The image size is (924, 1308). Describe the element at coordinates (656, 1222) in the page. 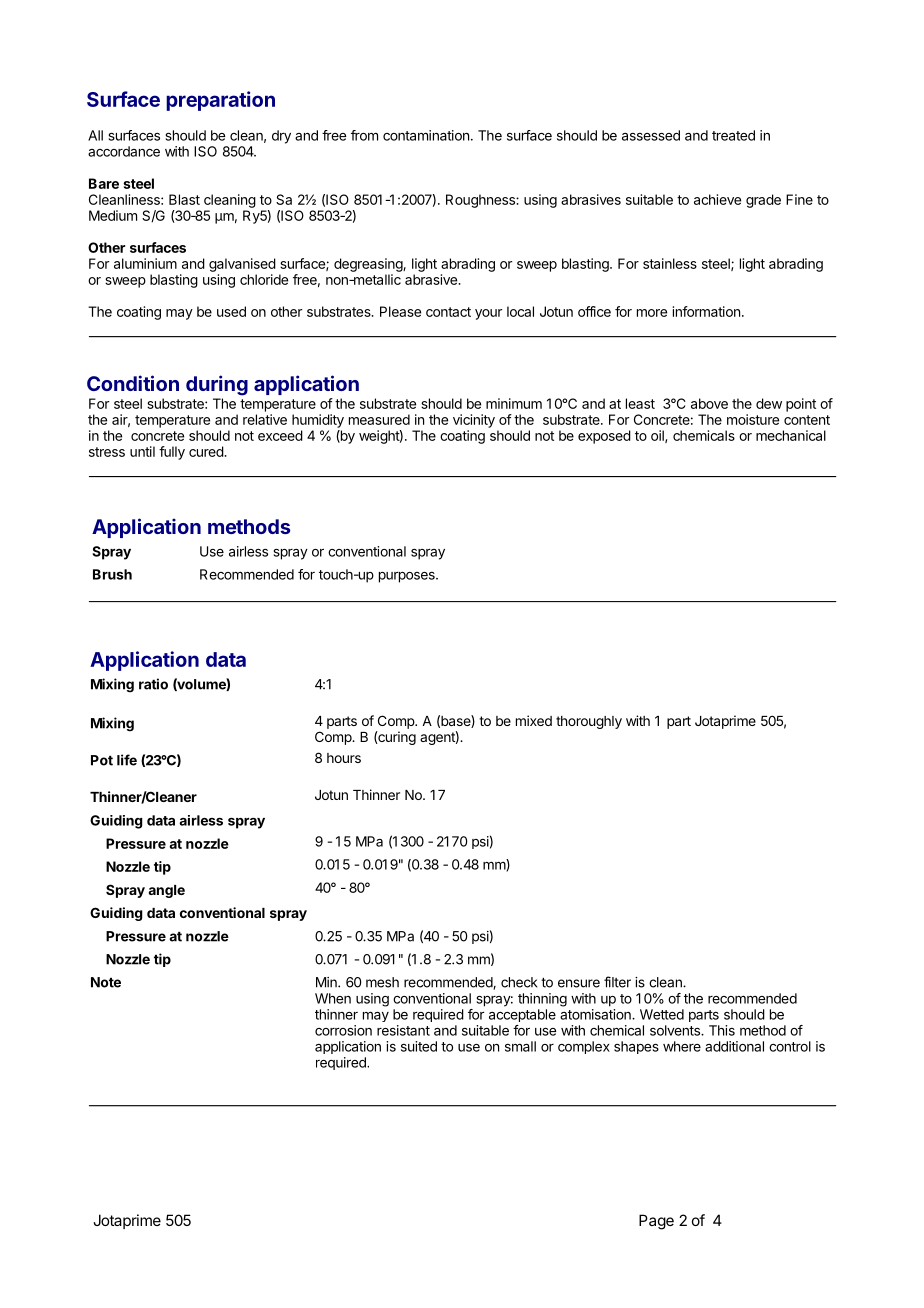

I see `Page` at that location.
